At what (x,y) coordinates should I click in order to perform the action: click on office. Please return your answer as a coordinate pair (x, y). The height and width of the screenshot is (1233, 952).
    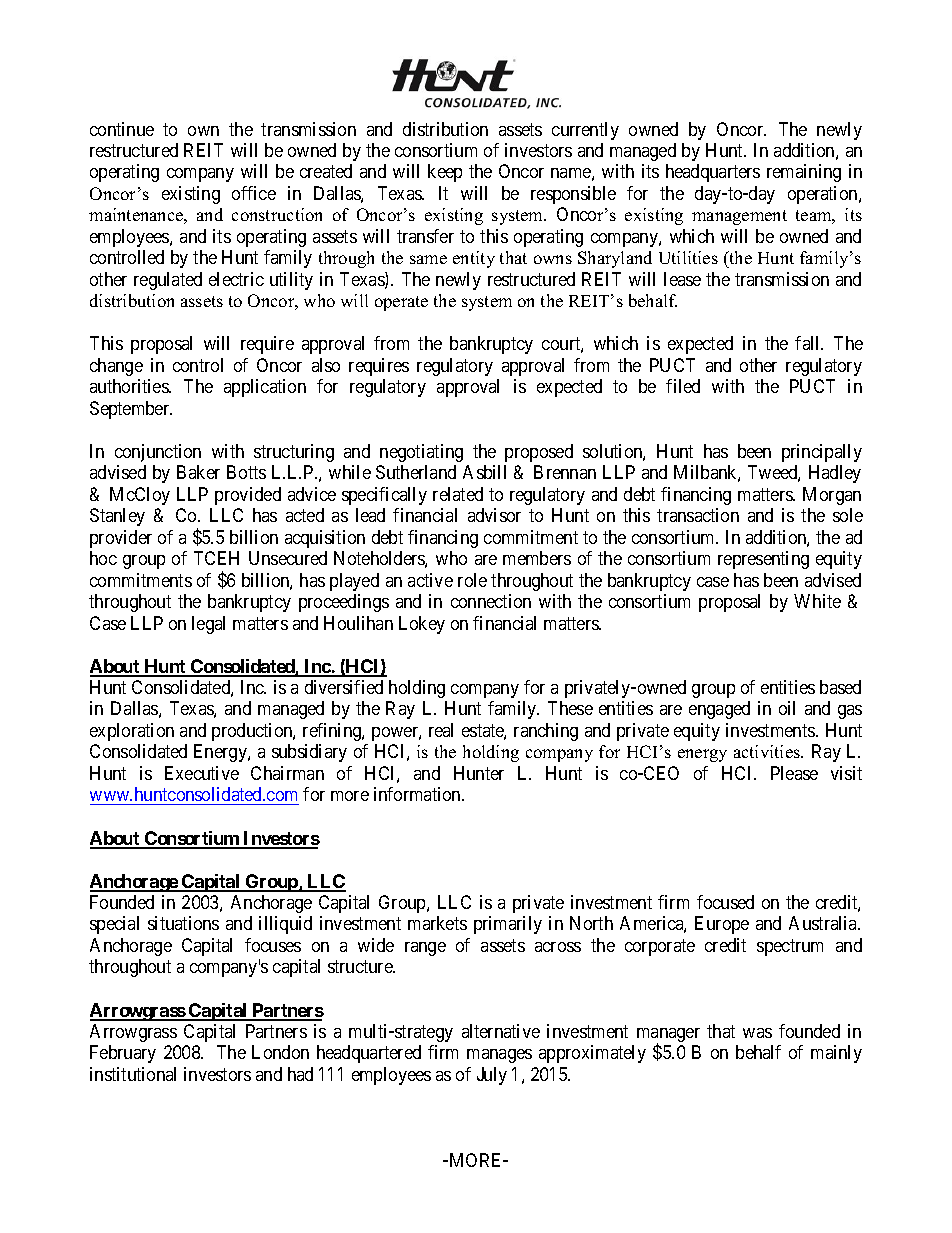
    Looking at the image, I should click on (254, 193).
